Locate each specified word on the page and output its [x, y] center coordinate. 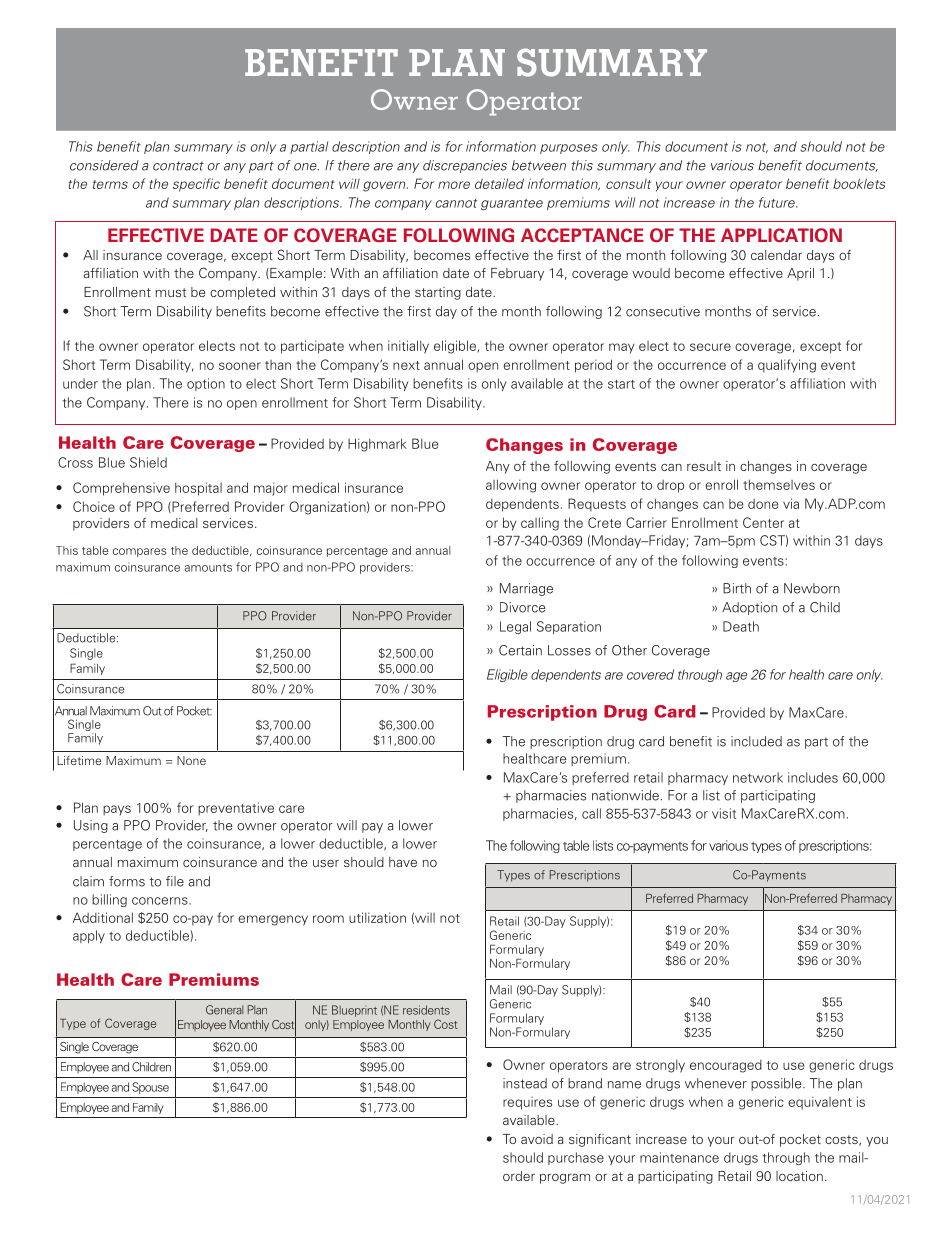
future [778, 202]
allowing [511, 486]
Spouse [150, 1088]
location [799, 1176]
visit [724, 813]
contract [178, 166]
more [454, 185]
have [403, 862]
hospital [198, 489]
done [763, 504]
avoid [537, 1139]
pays [117, 810]
